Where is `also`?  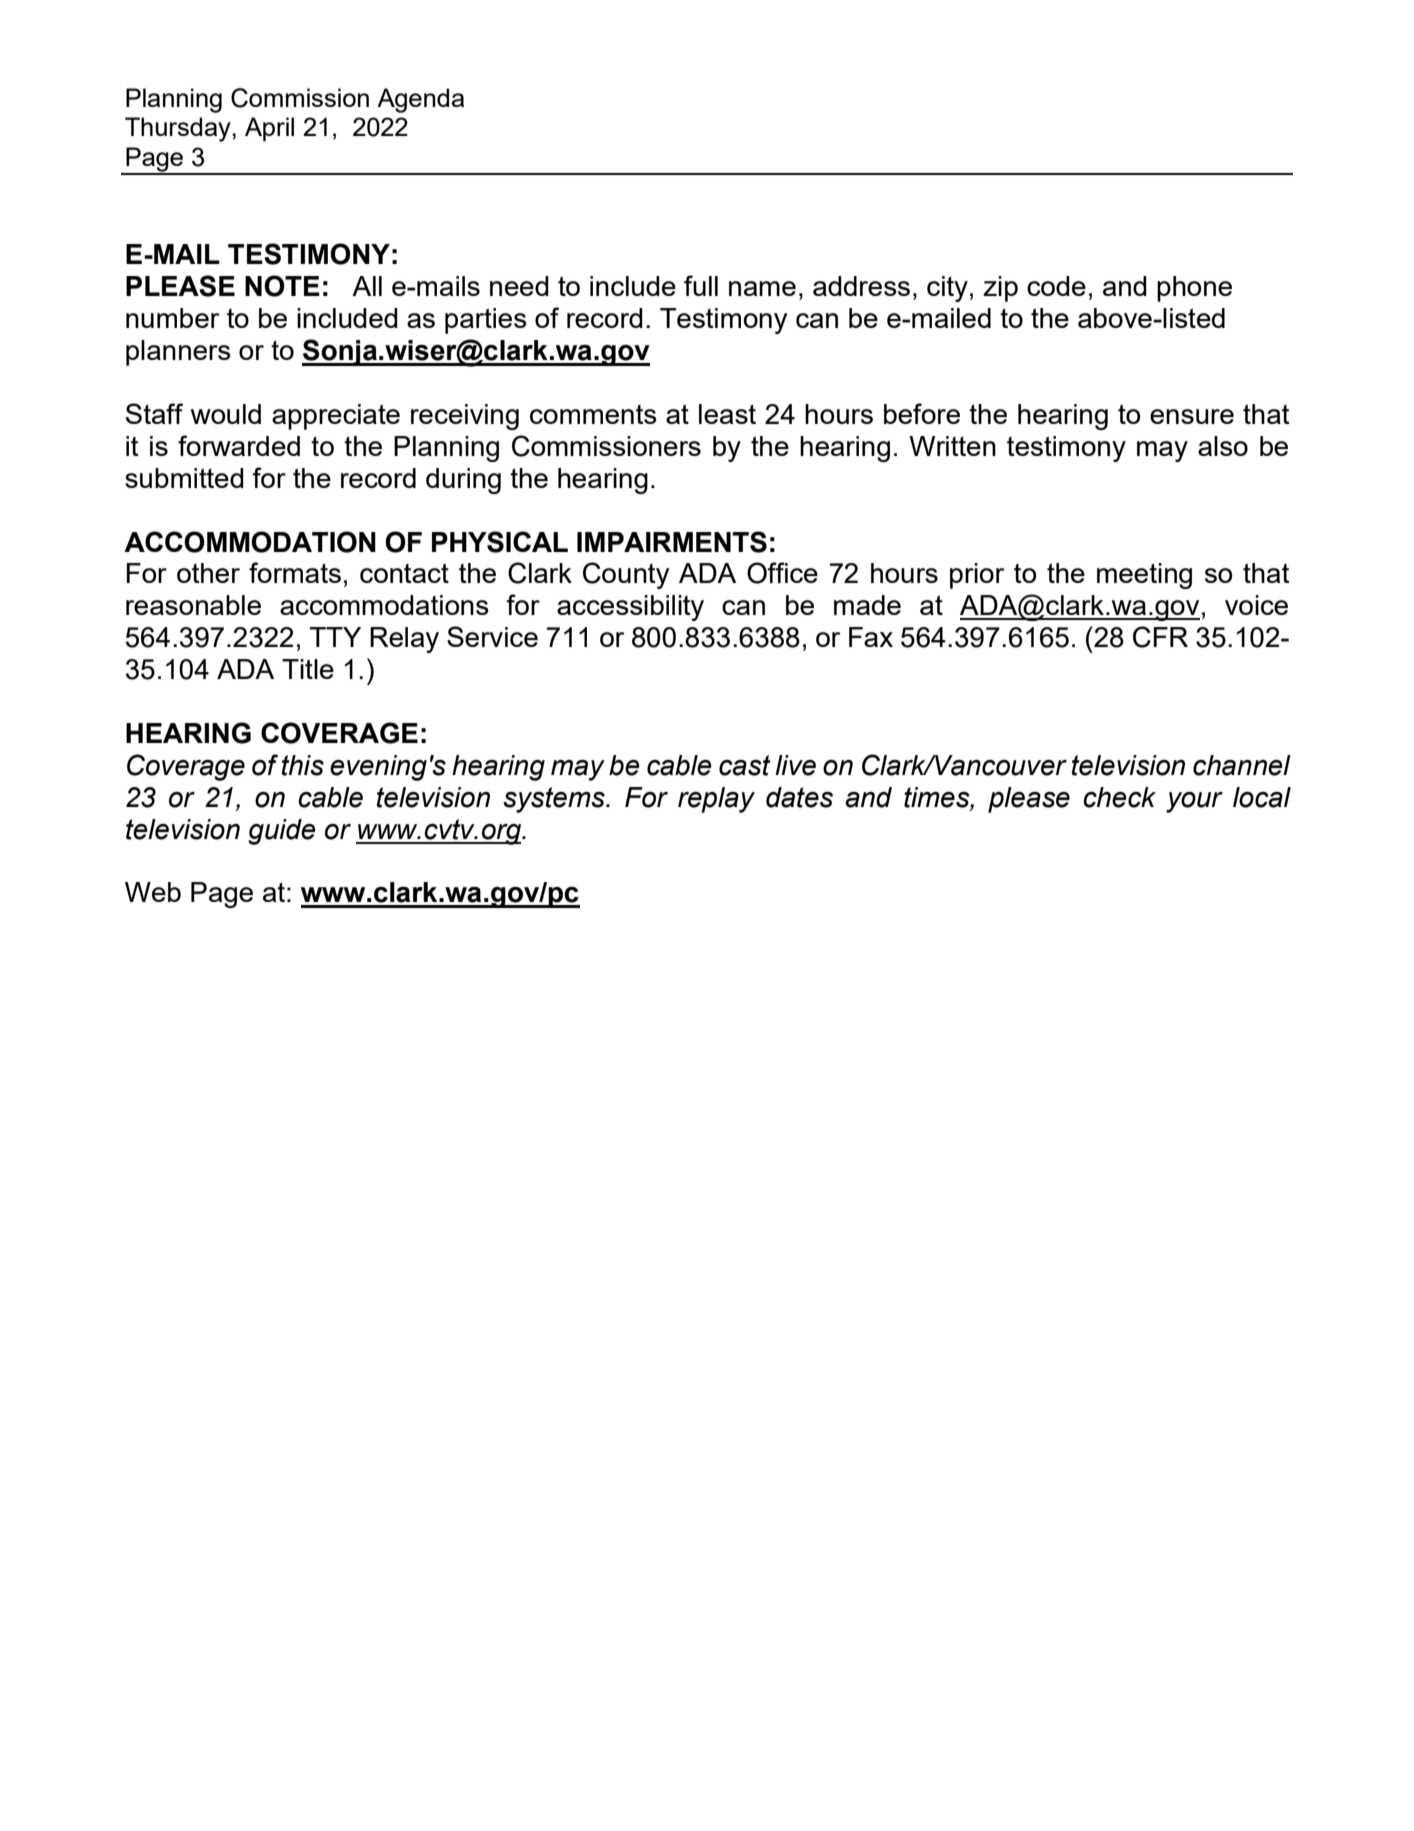 also is located at coordinates (1223, 446).
